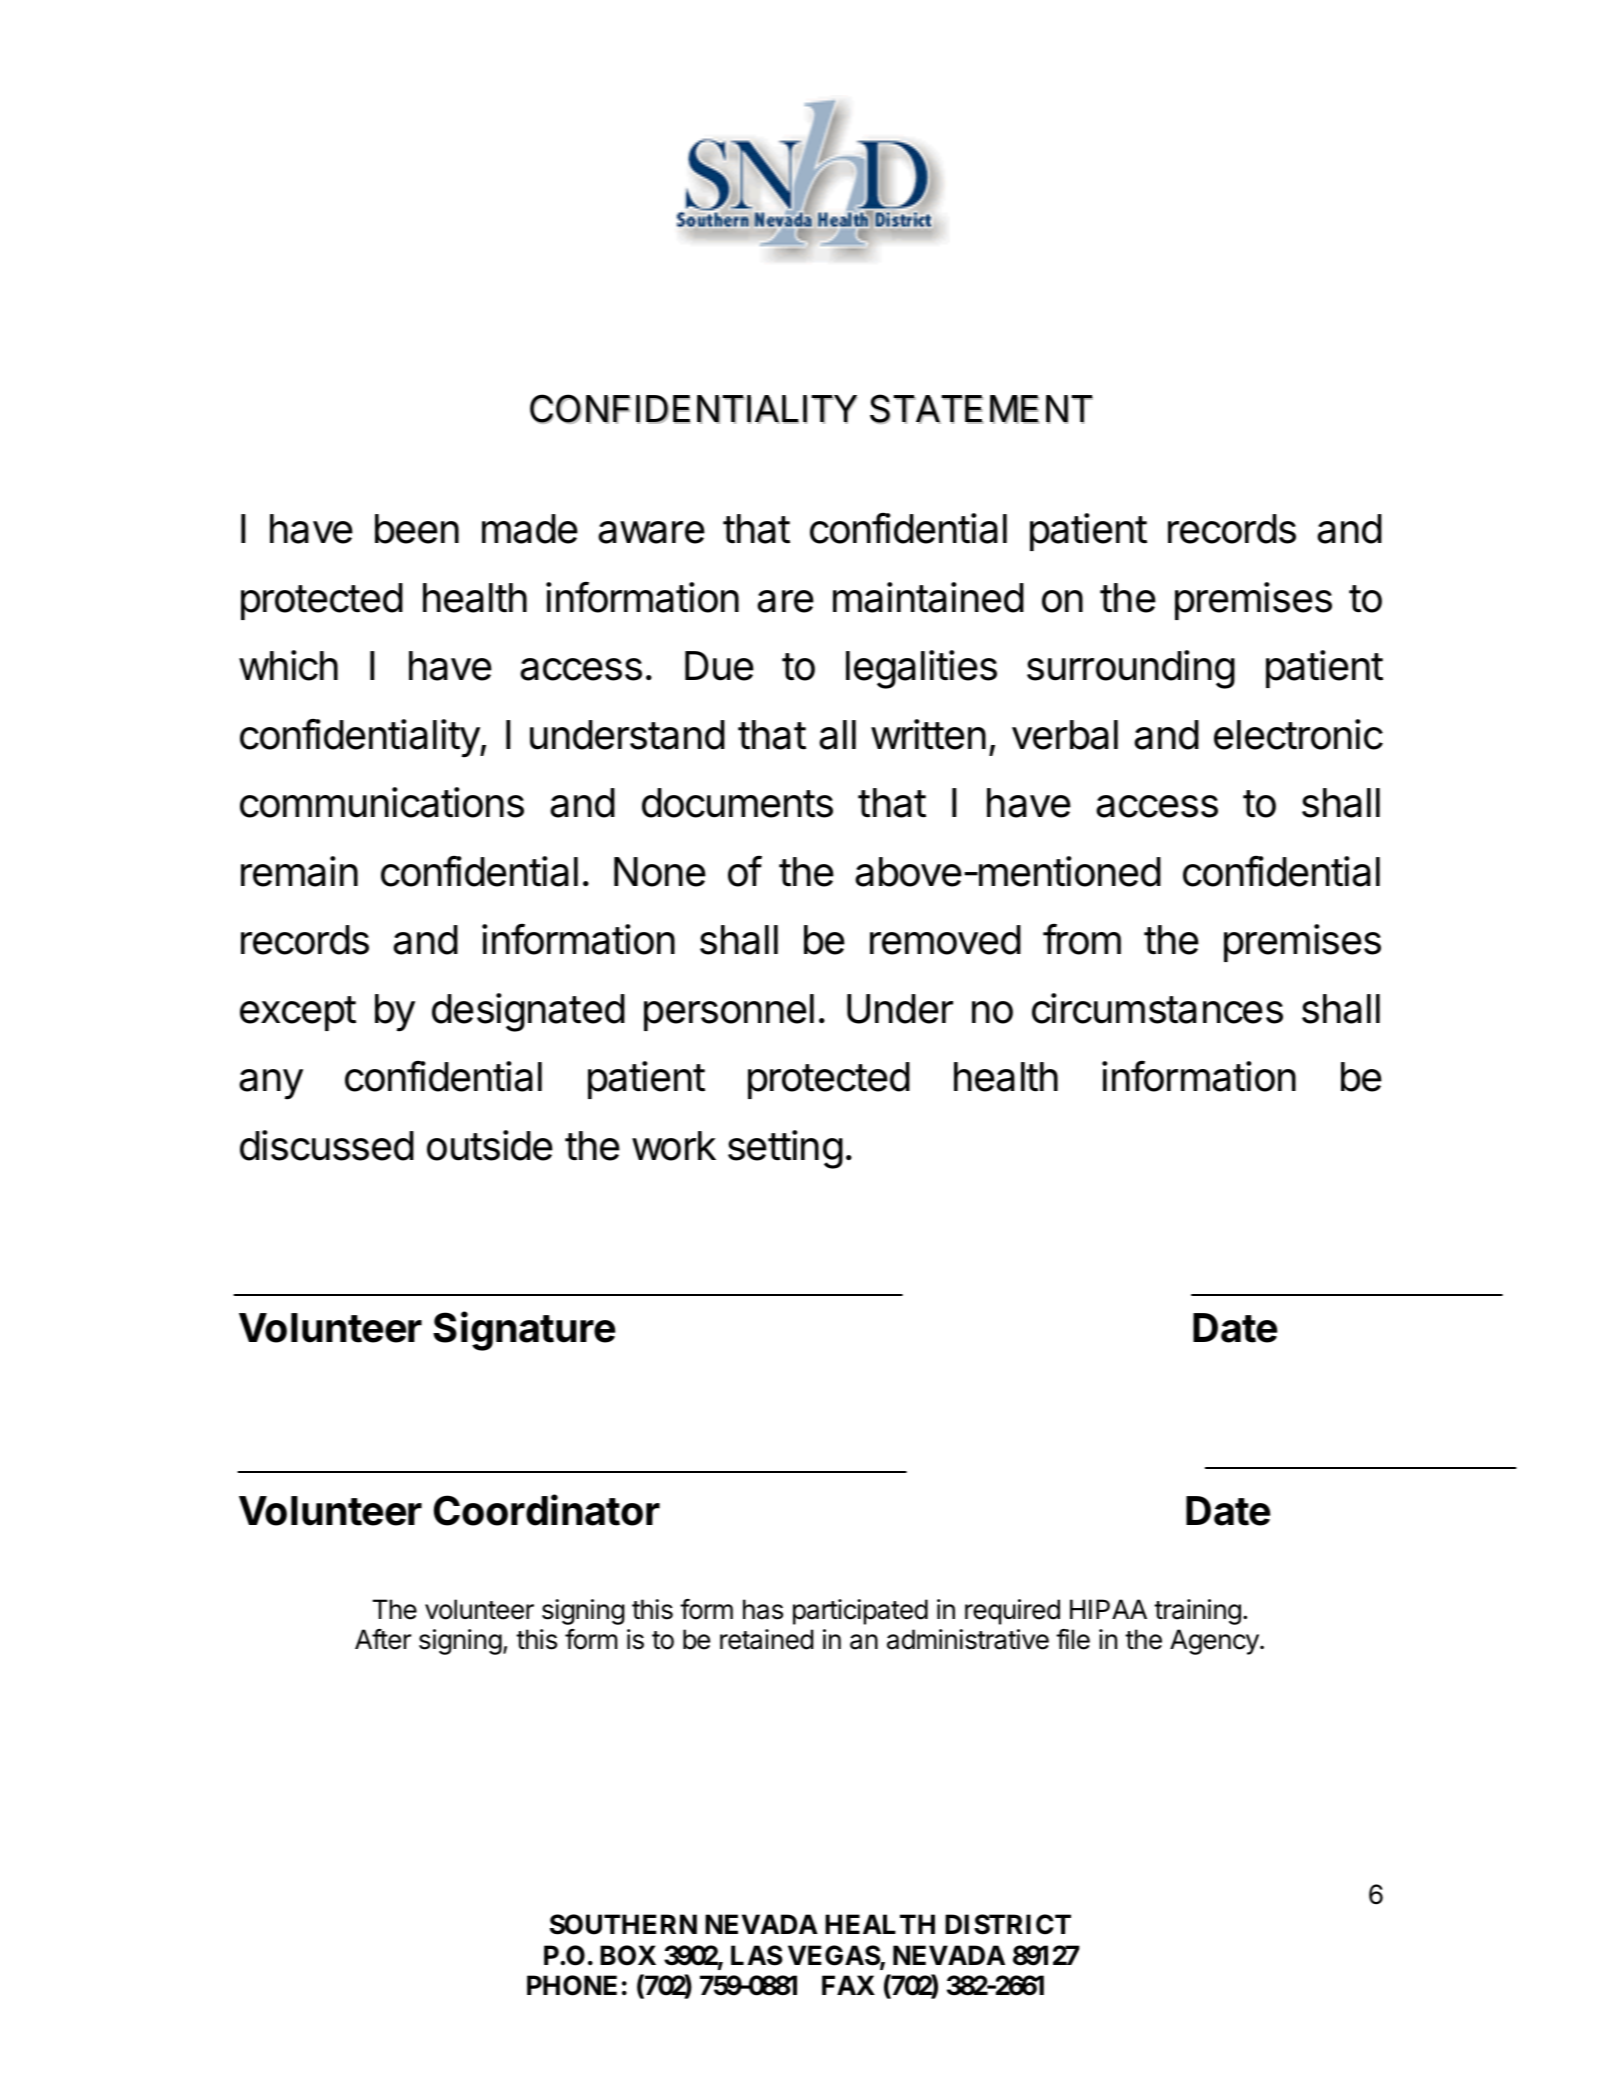 The width and height of the image is (1621, 2097). I want to click on has, so click(763, 1609).
